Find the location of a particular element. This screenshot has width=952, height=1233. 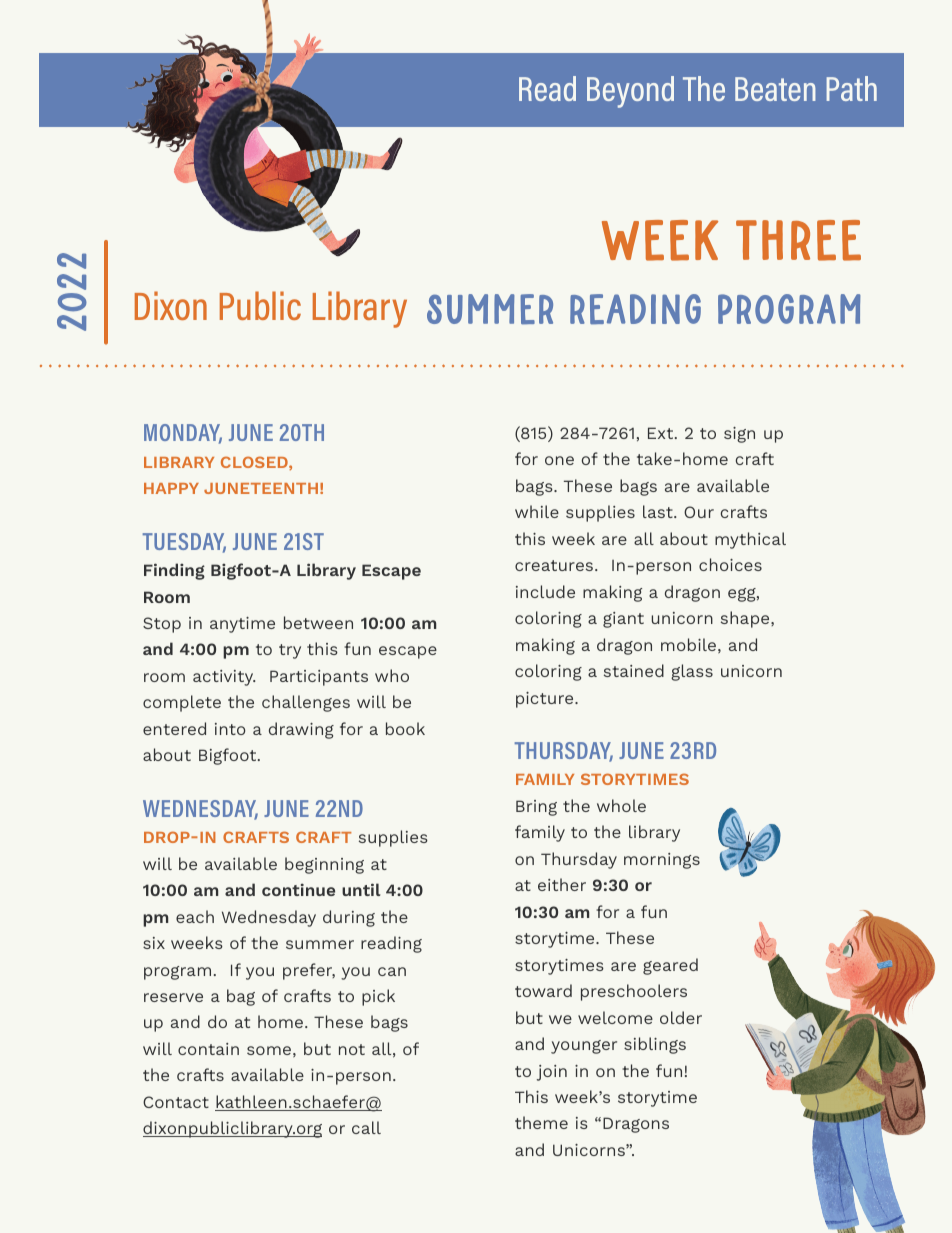

shape is located at coordinates (746, 619).
